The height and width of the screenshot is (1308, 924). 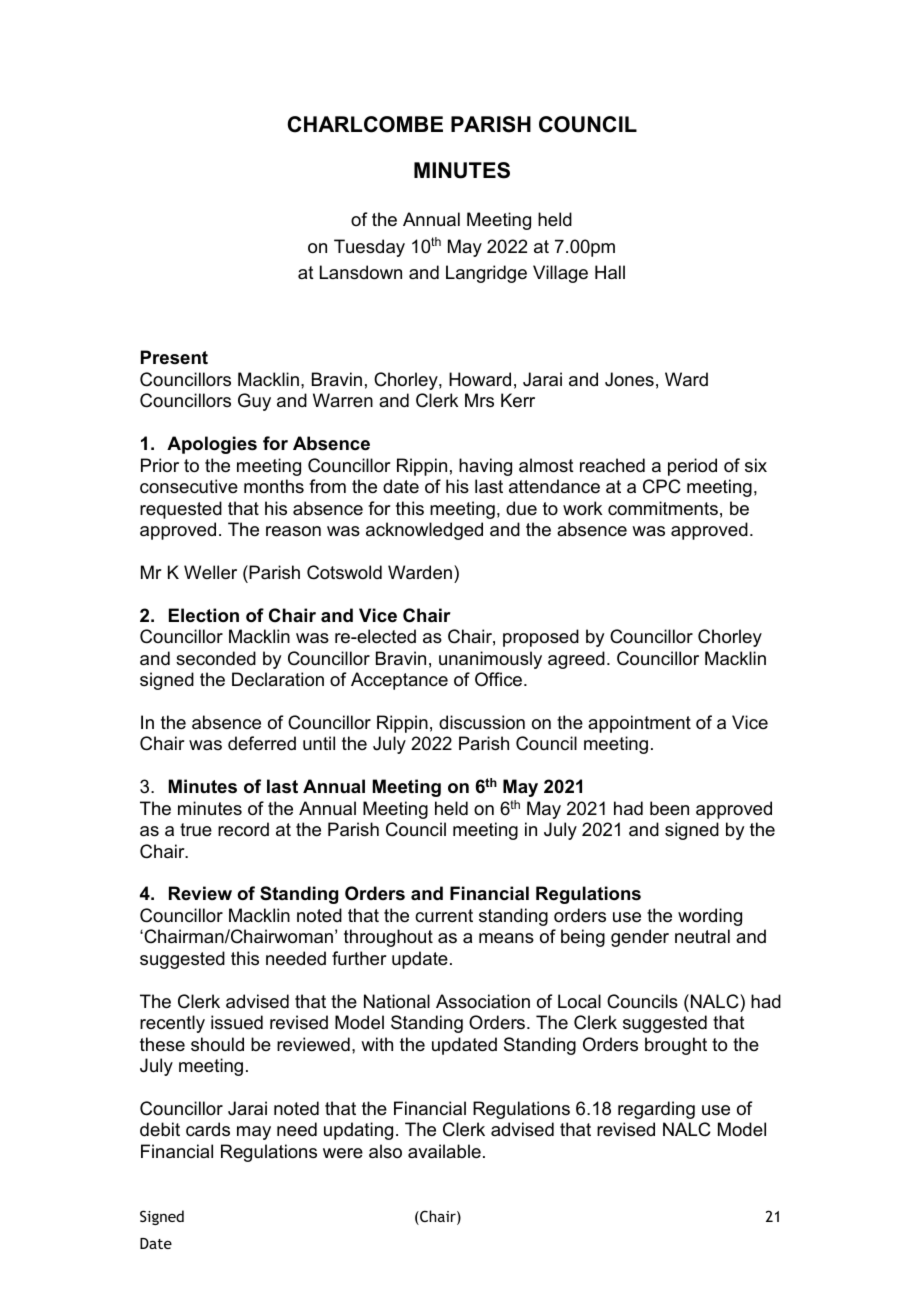 What do you see at coordinates (444, 1151) in the screenshot?
I see `available` at bounding box center [444, 1151].
